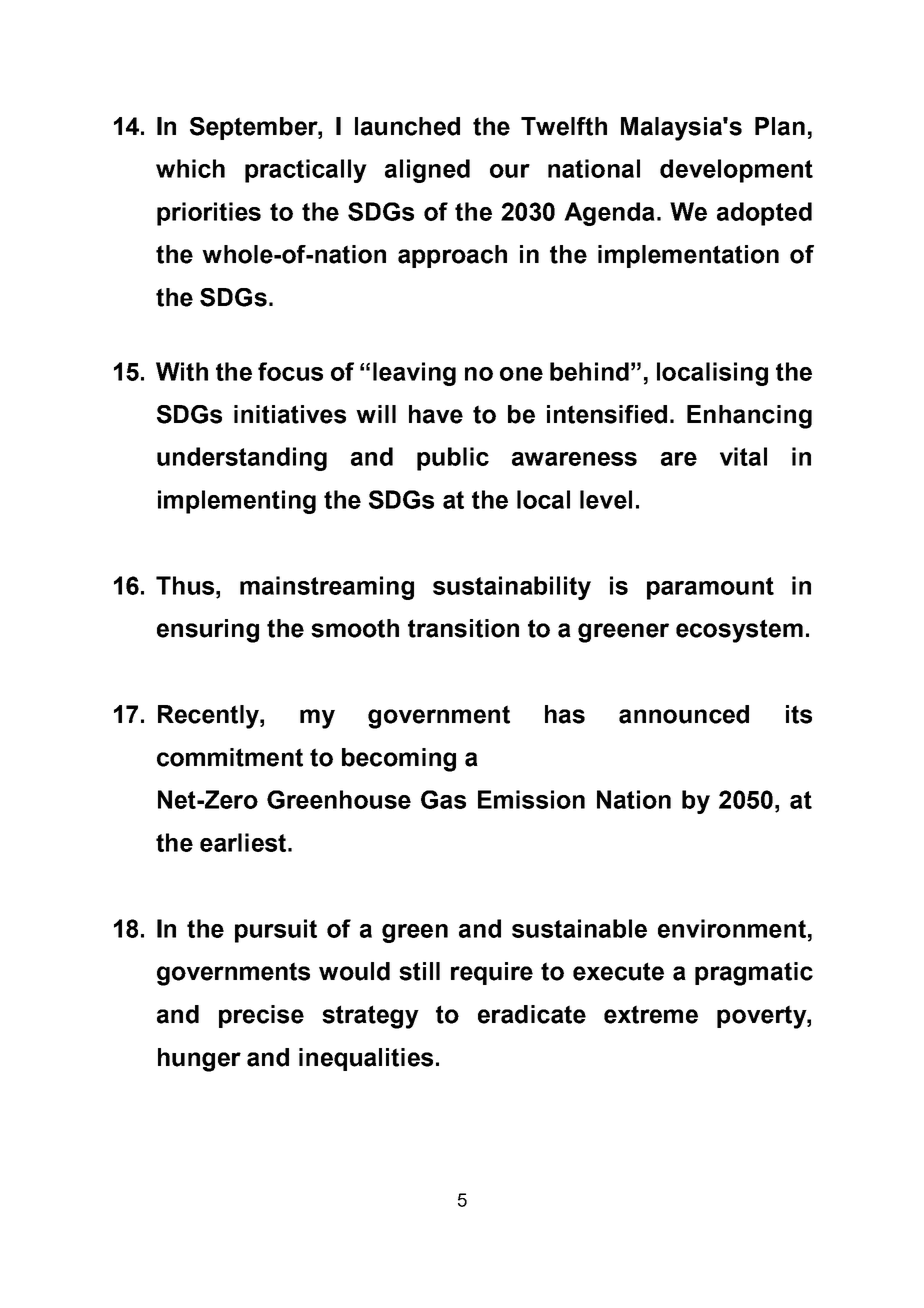  I want to click on development, so click(736, 171).
